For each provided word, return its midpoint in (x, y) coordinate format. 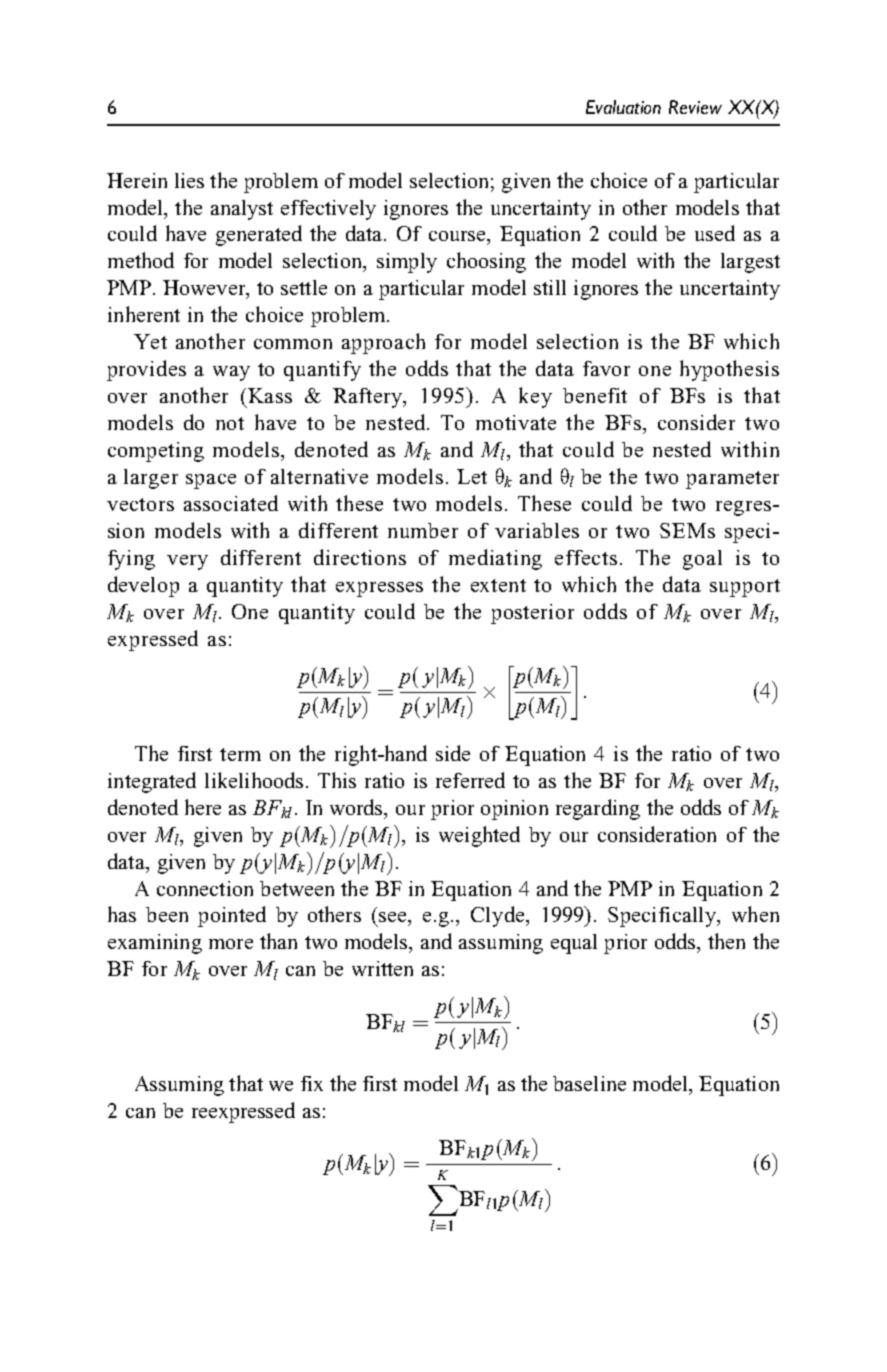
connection (205, 888)
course (458, 236)
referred (470, 780)
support (745, 588)
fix (312, 1083)
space (211, 481)
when (755, 914)
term (240, 754)
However (205, 289)
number (423, 530)
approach (383, 343)
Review (695, 107)
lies (189, 180)
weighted (479, 836)
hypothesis (729, 370)
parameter (732, 480)
